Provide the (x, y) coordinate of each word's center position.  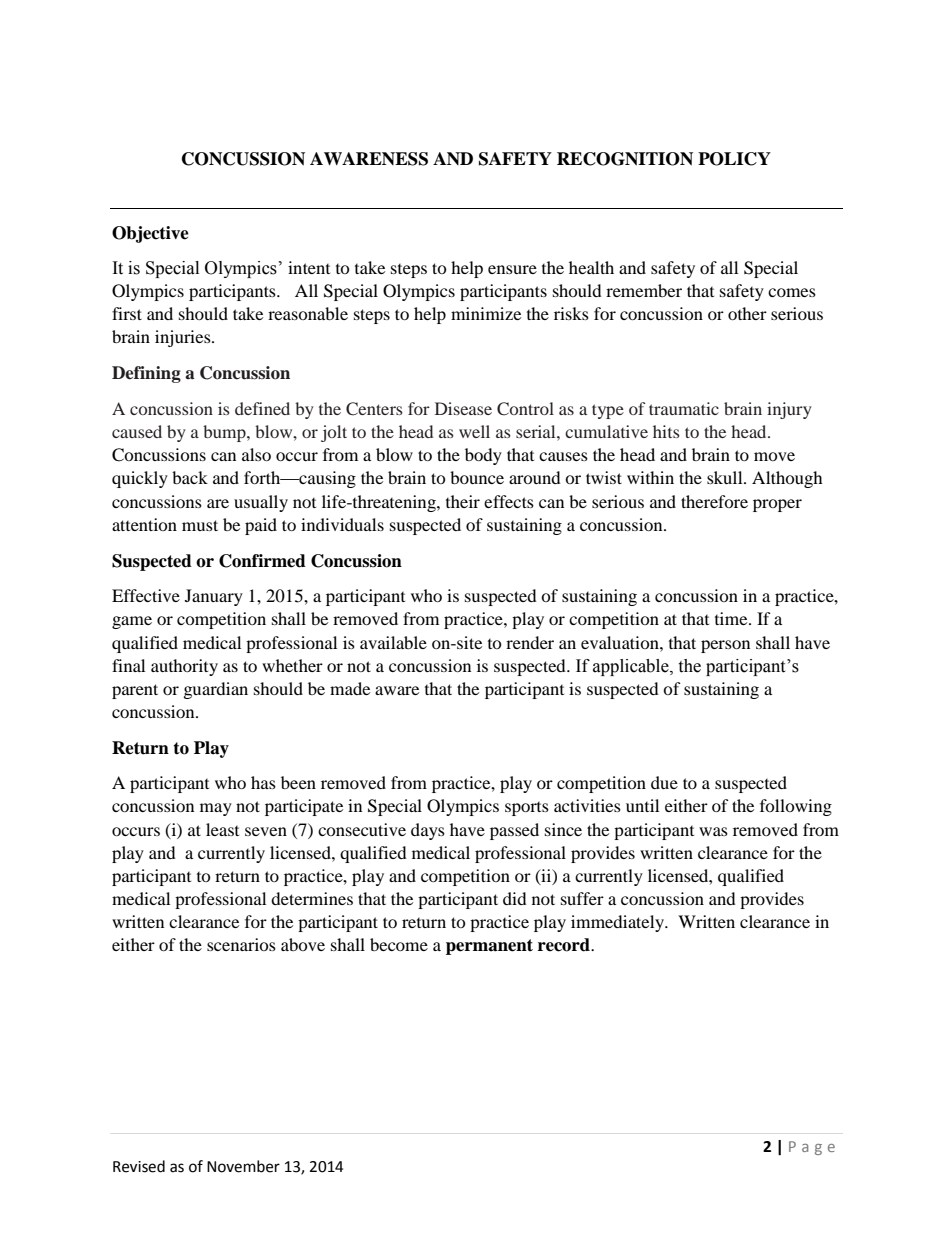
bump (225, 433)
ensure (512, 269)
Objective (150, 234)
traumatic (684, 408)
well (474, 431)
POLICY (734, 159)
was (713, 831)
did (515, 898)
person (725, 646)
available (393, 642)
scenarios (241, 944)
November (243, 1166)
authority (184, 667)
